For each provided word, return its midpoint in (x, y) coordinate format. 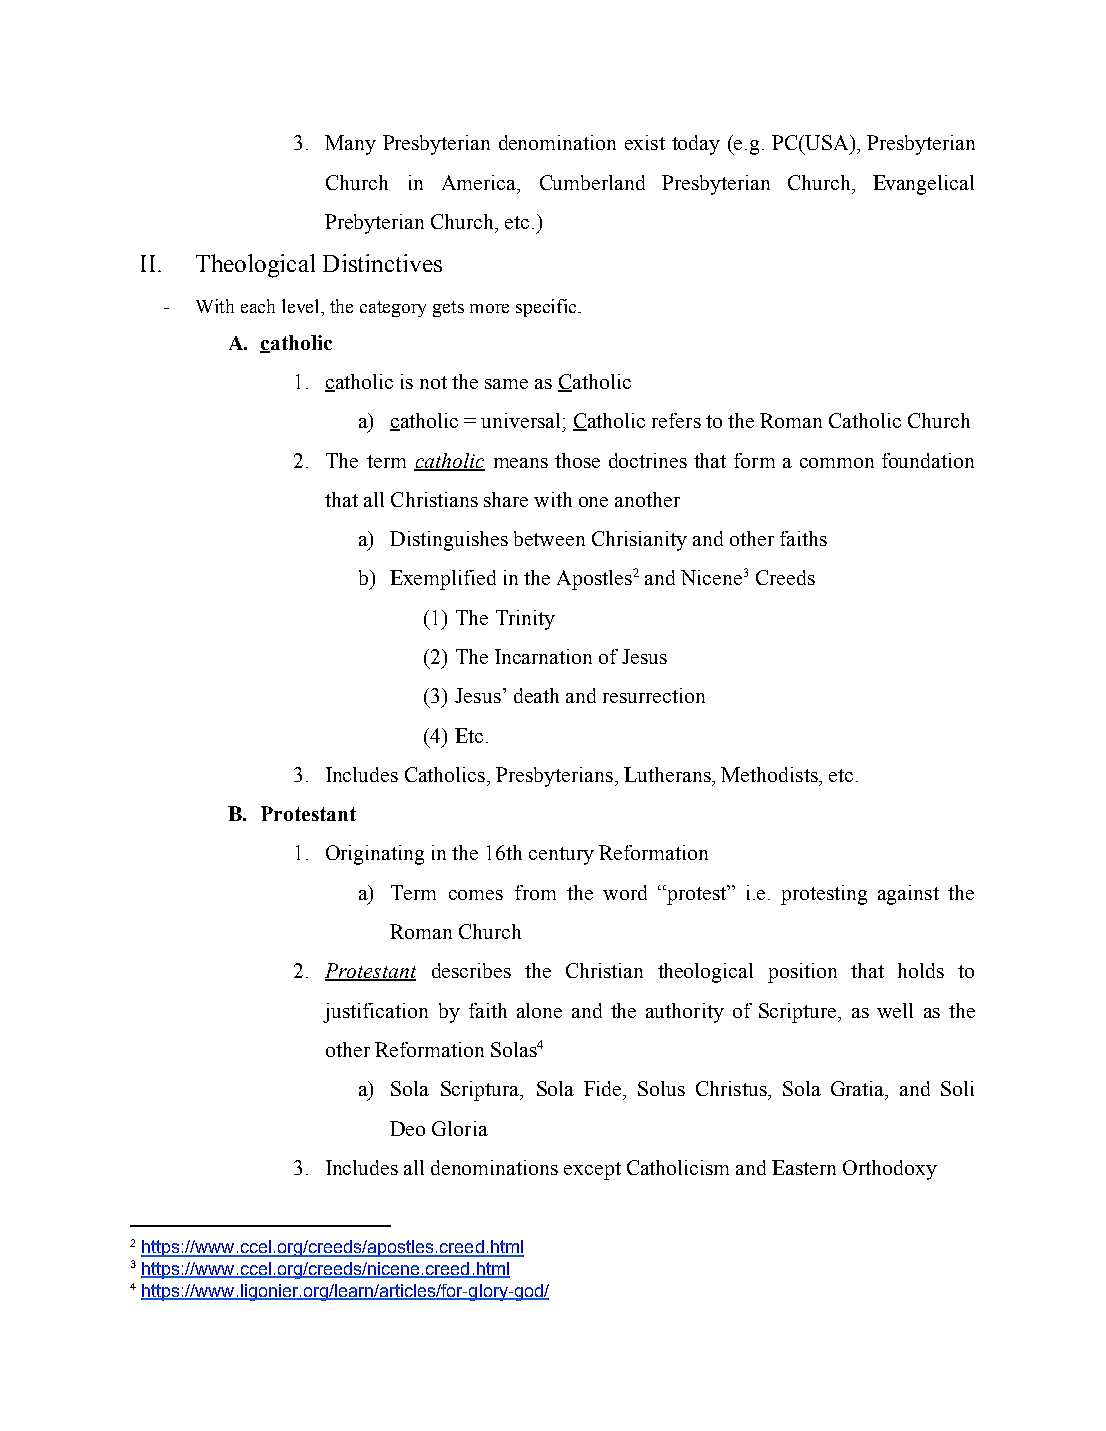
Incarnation (543, 656)
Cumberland (592, 182)
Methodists (770, 774)
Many (350, 145)
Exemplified (443, 580)
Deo (407, 1128)
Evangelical (923, 185)
